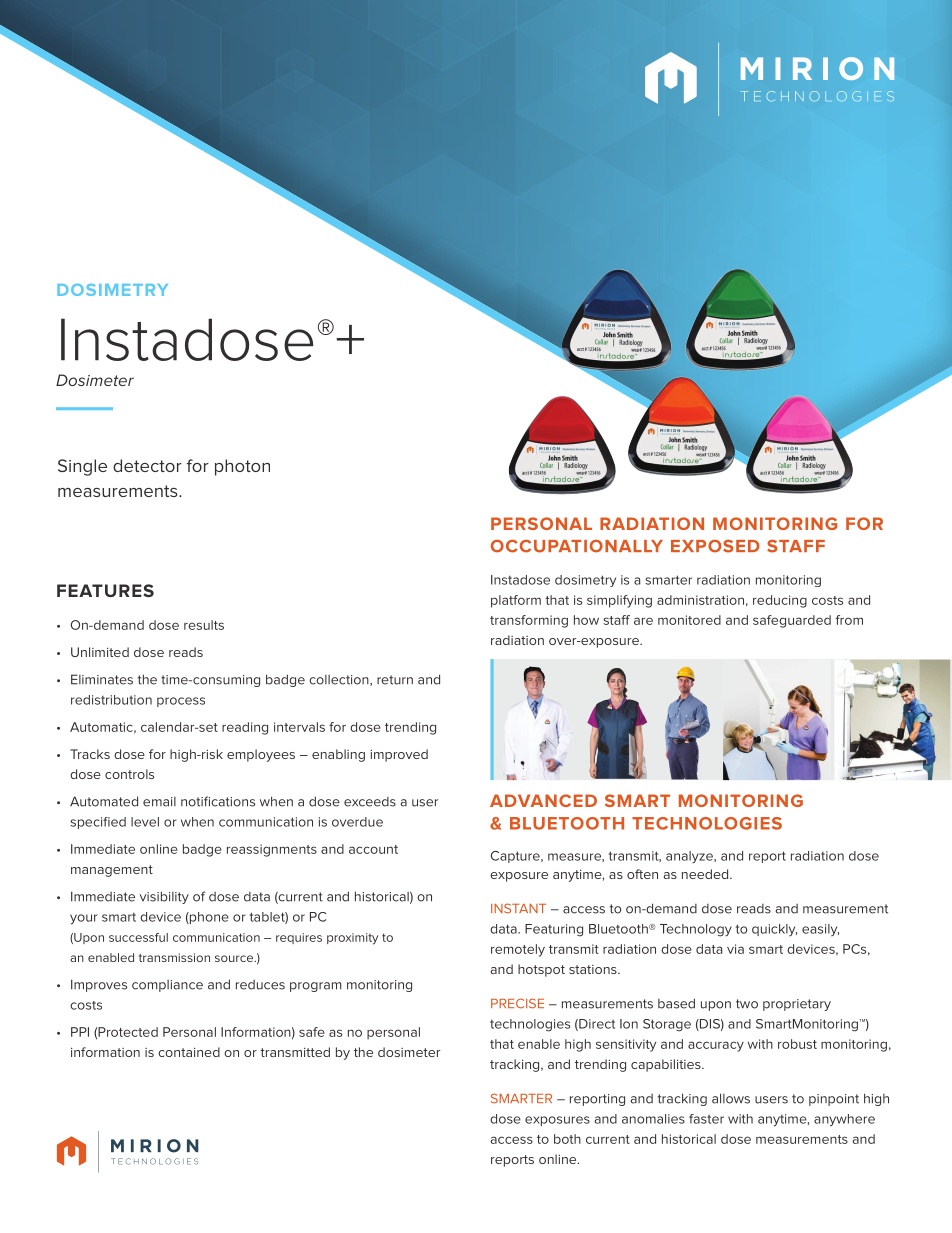 This screenshot has height=1233, width=952. Describe the element at coordinates (147, 465) in the screenshot. I see `detector` at that location.
